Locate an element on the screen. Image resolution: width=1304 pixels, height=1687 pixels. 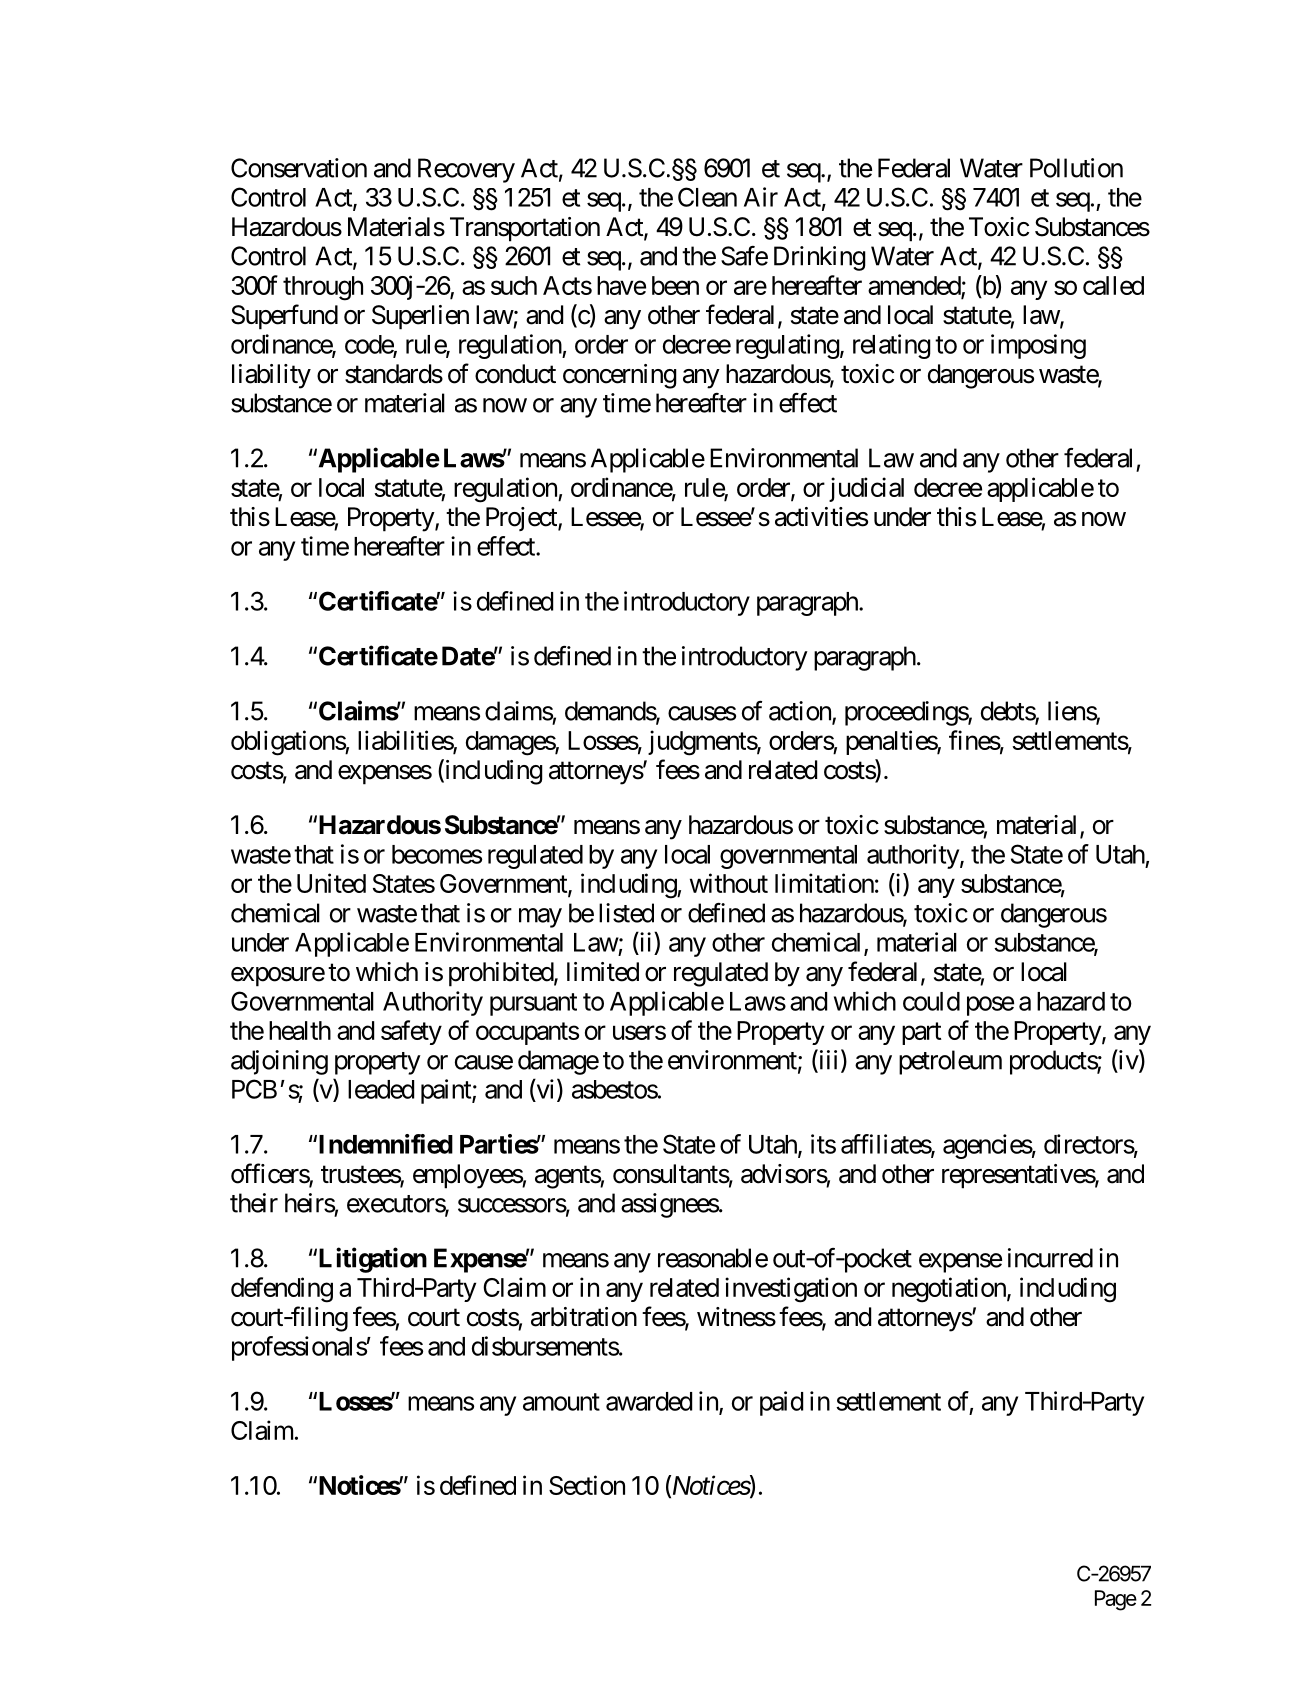
without is located at coordinates (729, 883).
